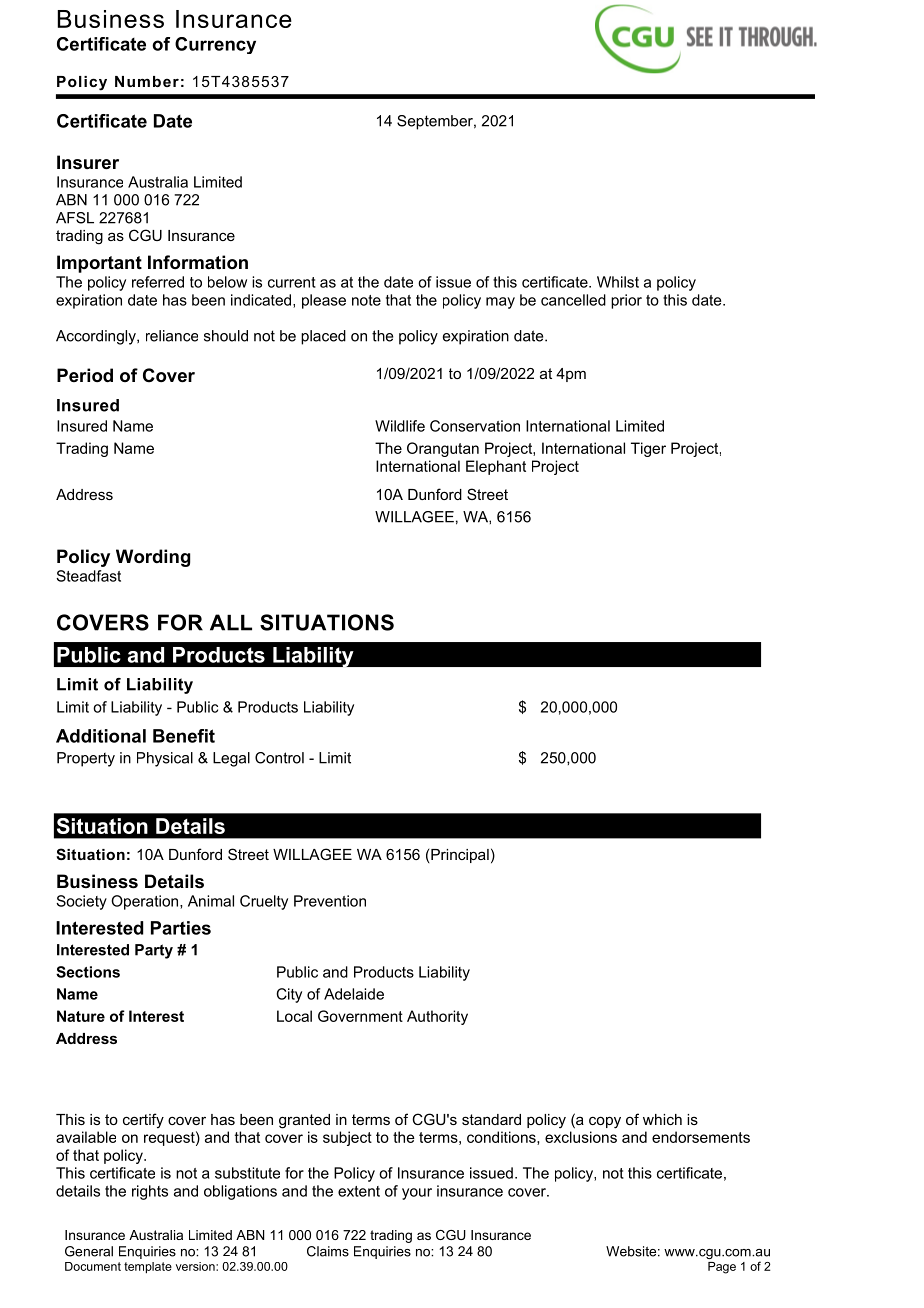 The image size is (924, 1308). Describe the element at coordinates (417, 1194) in the page. I see `your` at that location.
